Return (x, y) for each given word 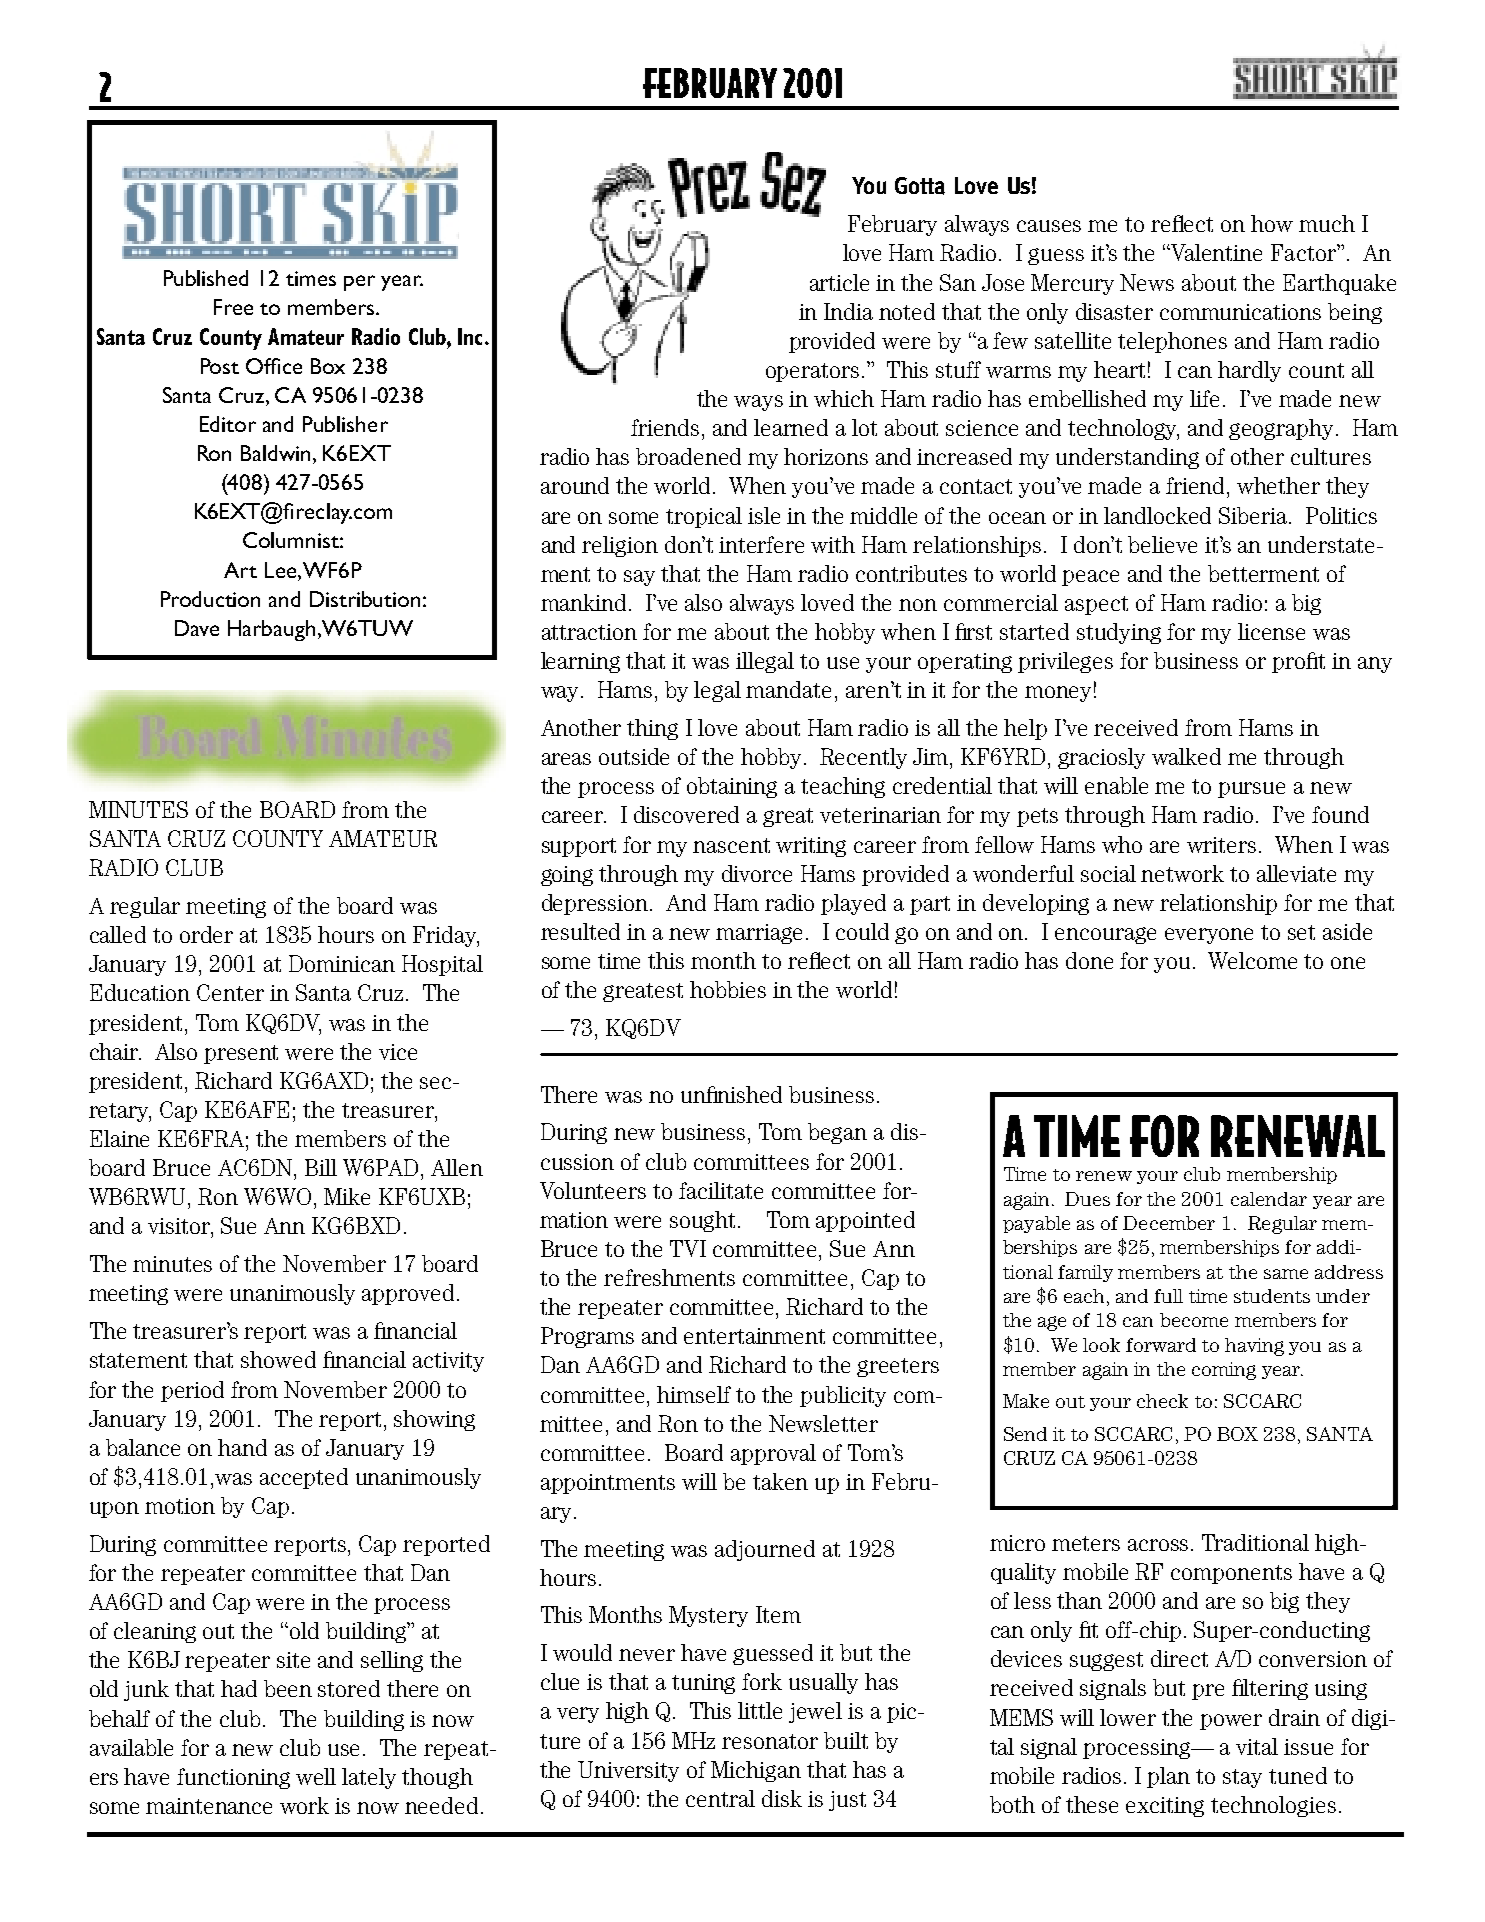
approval (773, 1454)
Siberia (1254, 515)
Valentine (1215, 252)
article (839, 282)
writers (1221, 845)
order (206, 934)
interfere (761, 544)
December (1169, 1223)
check (1162, 1401)
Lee (280, 570)
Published (206, 278)
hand (242, 1447)
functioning (233, 1778)
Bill (321, 1167)
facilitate (721, 1190)
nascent (731, 845)
